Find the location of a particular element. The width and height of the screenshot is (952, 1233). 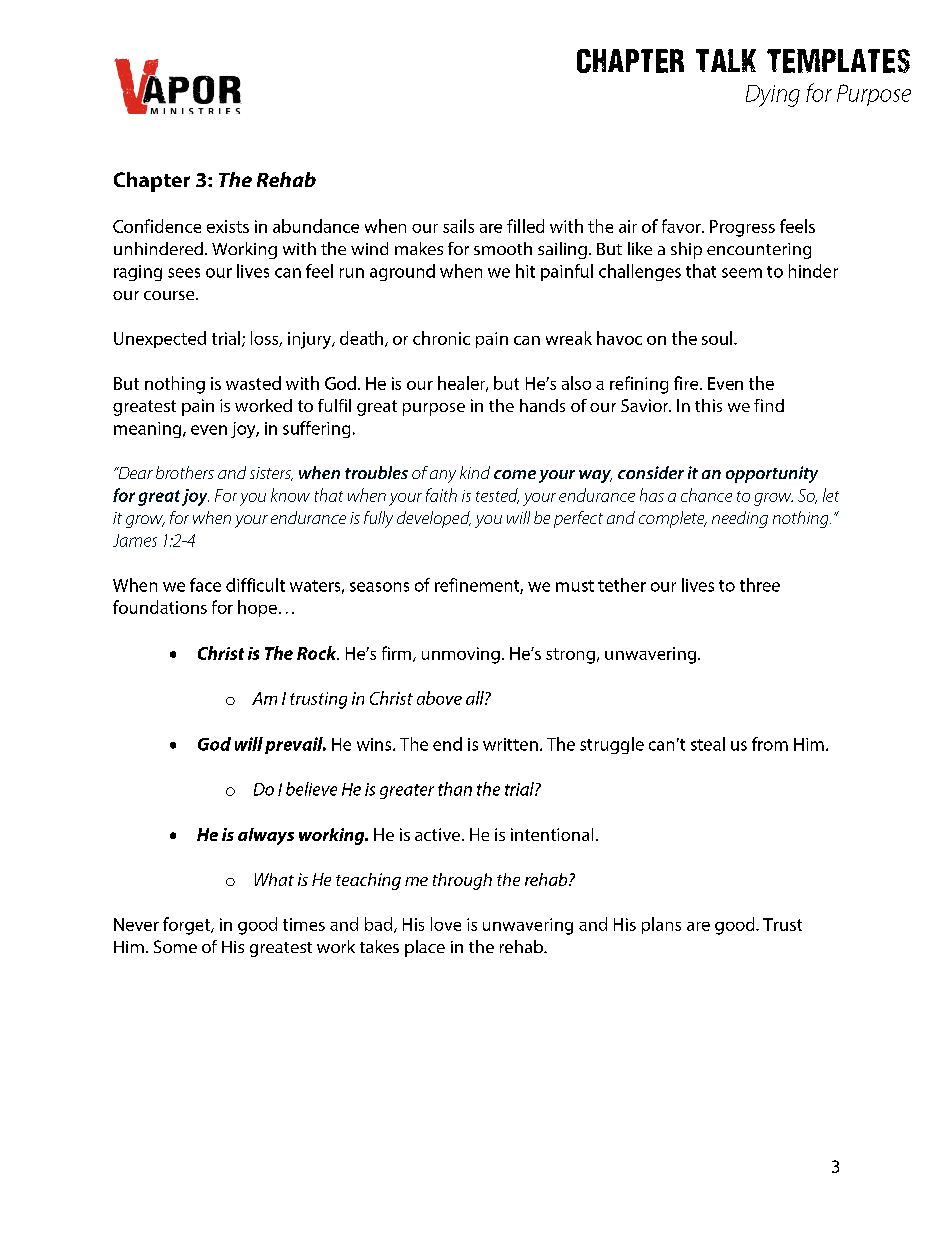

soul is located at coordinates (718, 338).
